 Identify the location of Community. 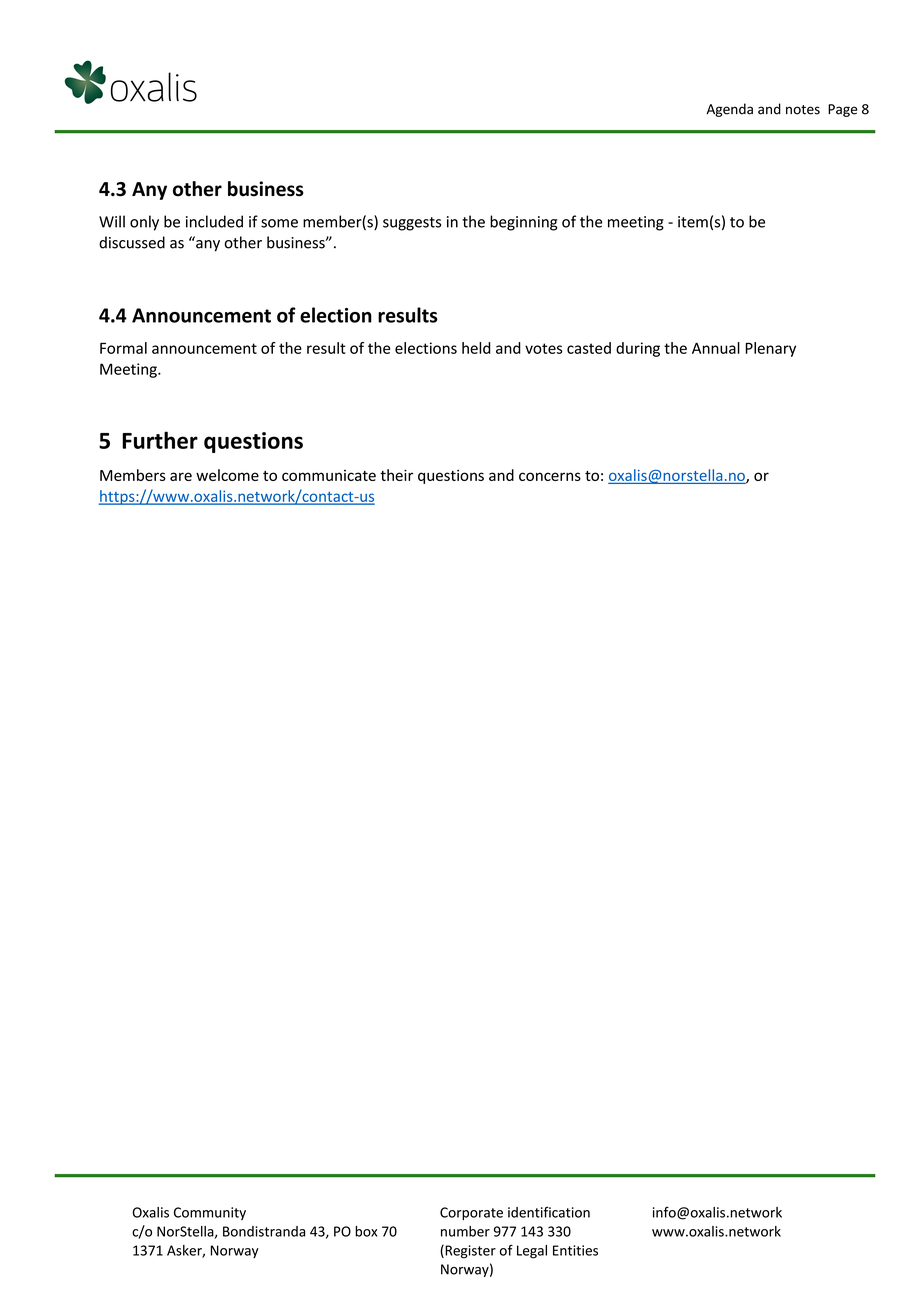
(210, 1213).
